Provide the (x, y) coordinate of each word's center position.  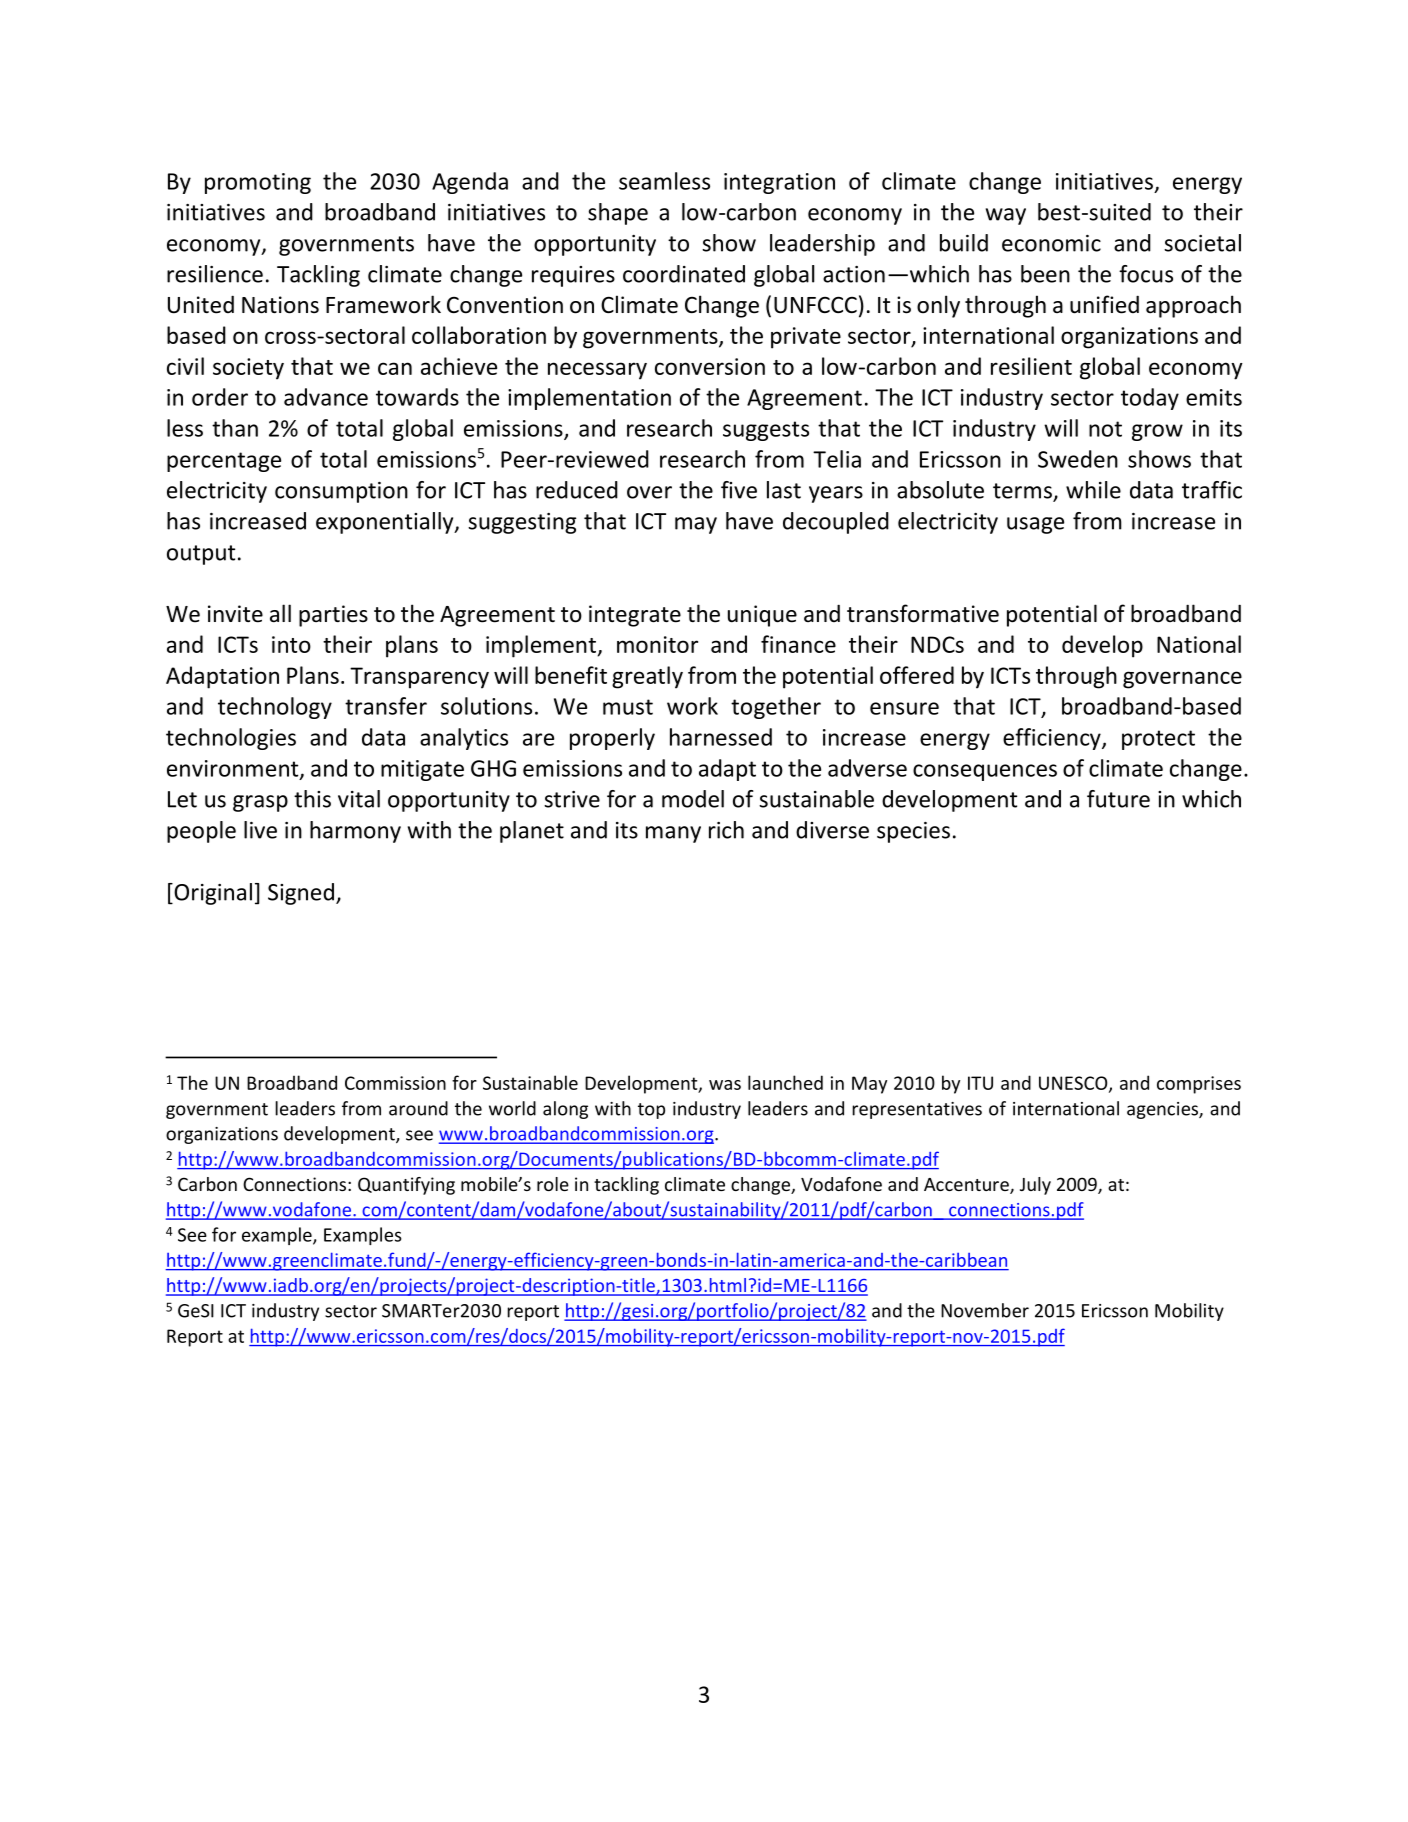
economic (1051, 243)
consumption (341, 492)
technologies (231, 739)
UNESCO (1074, 1084)
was (725, 1085)
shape (618, 214)
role (553, 1184)
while (1093, 490)
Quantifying (406, 1186)
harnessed (721, 737)
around (418, 1108)
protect (1158, 740)
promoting (258, 183)
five (739, 490)
